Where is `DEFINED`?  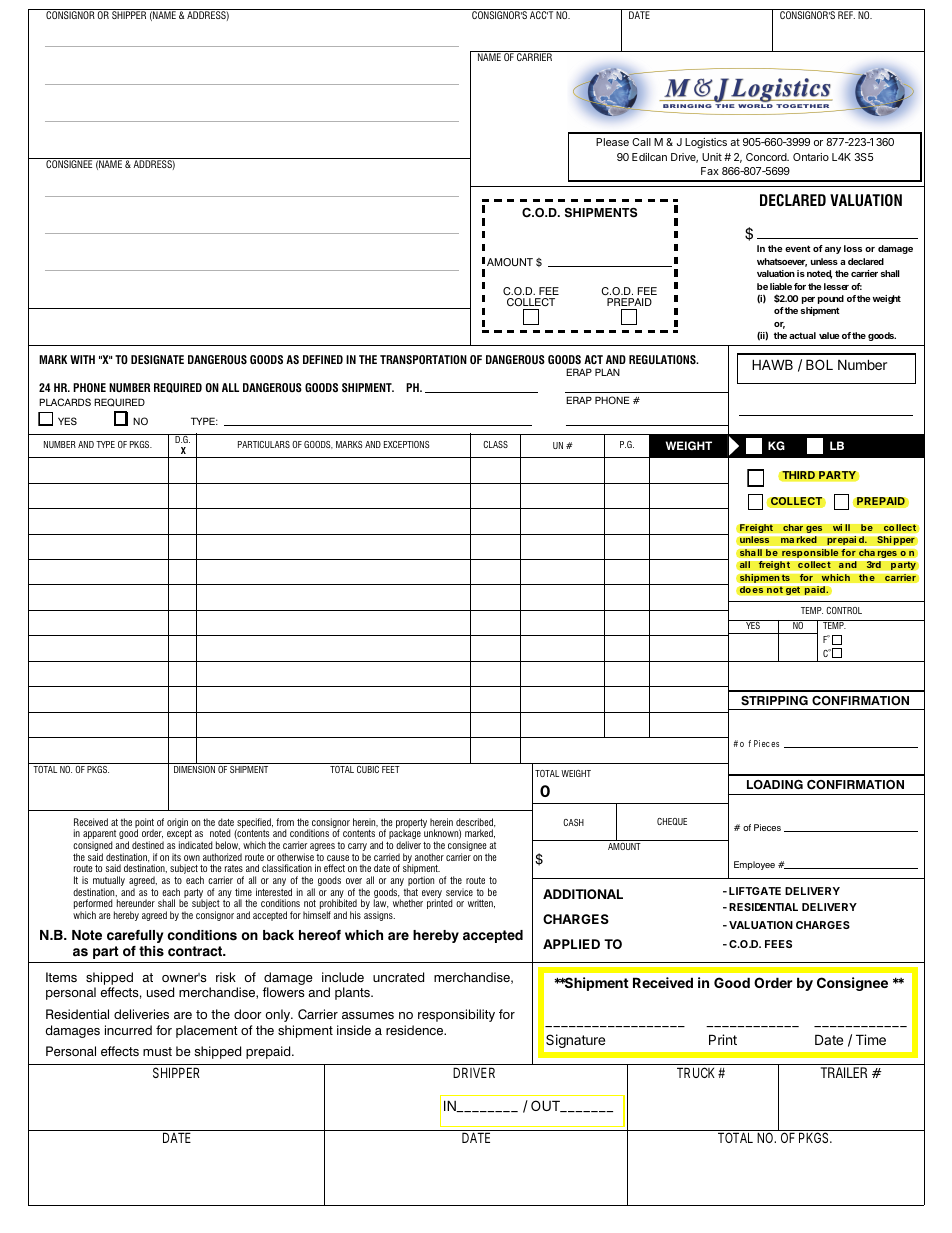 DEFINED is located at coordinates (323, 359).
